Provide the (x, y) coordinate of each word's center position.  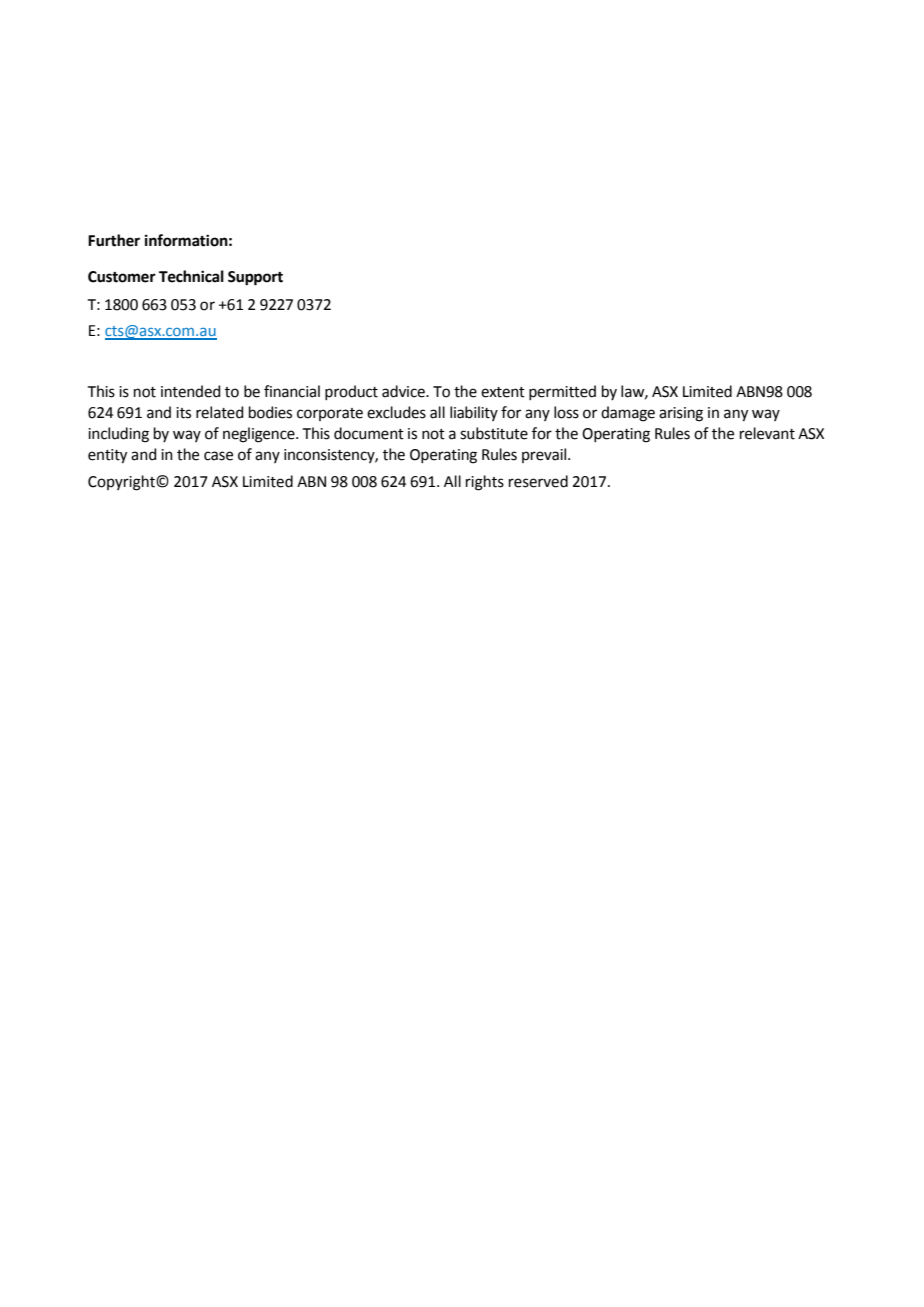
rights (485, 483)
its (183, 413)
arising (681, 414)
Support (255, 278)
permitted (562, 392)
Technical (191, 276)
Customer (122, 277)
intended (191, 391)
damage (628, 414)
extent (503, 392)
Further (114, 240)
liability (474, 413)
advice (404, 391)
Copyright (122, 483)
